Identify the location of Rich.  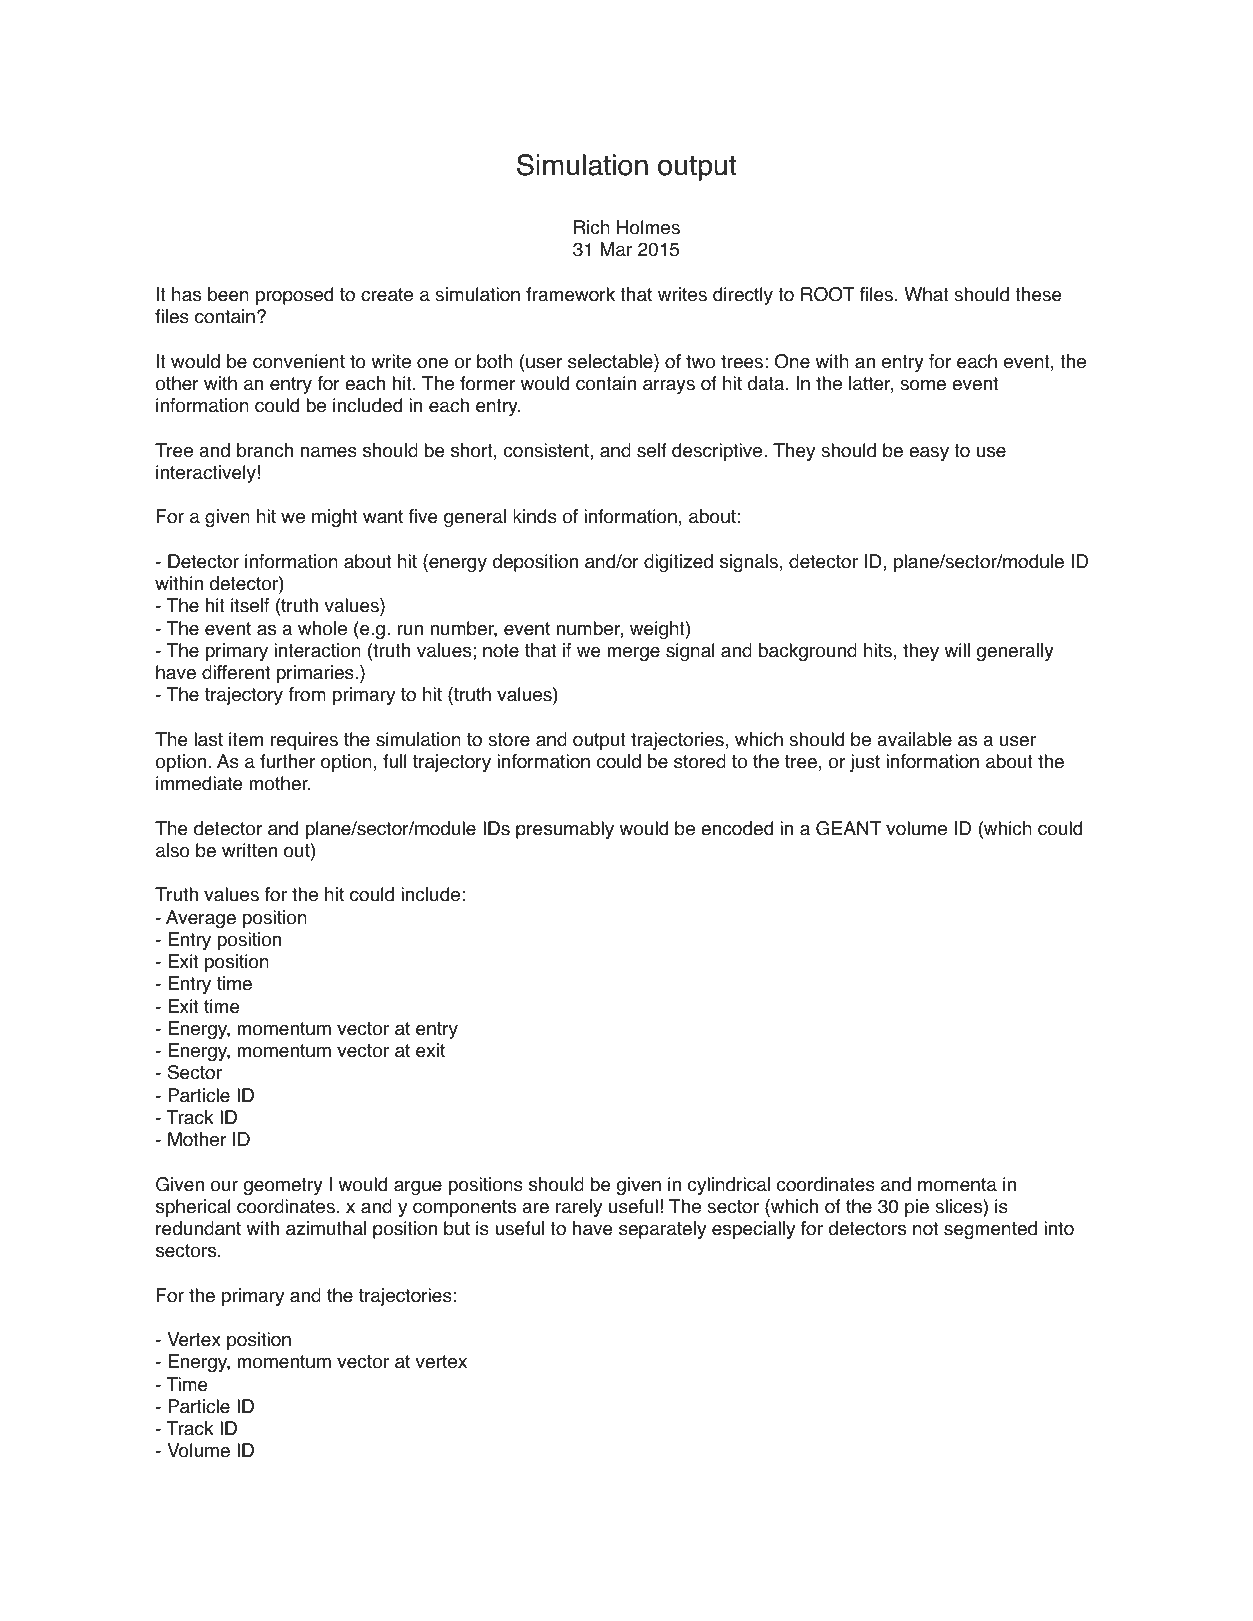
(592, 227).
